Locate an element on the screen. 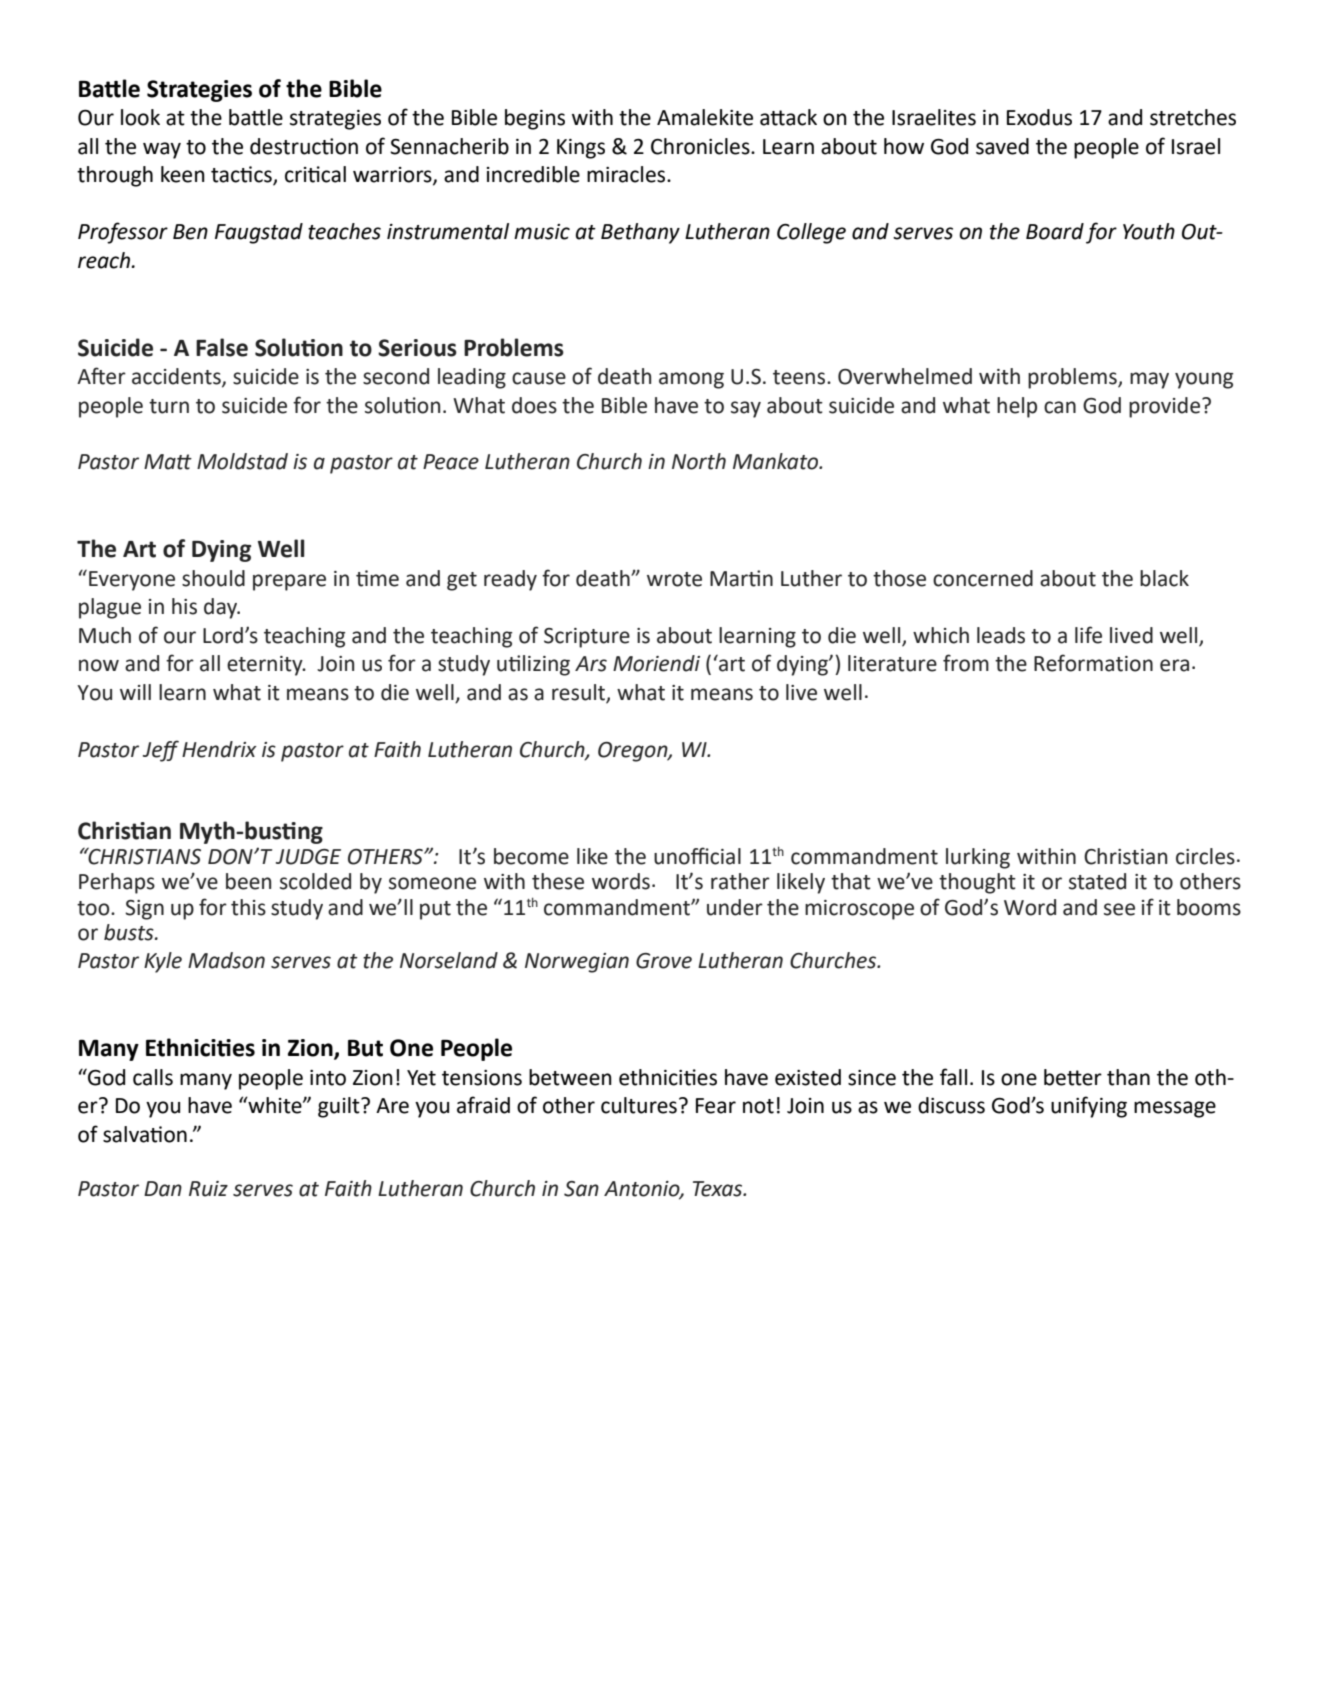 Image resolution: width=1319 pixels, height=1707 pixels. unifying is located at coordinates (1089, 1107).
